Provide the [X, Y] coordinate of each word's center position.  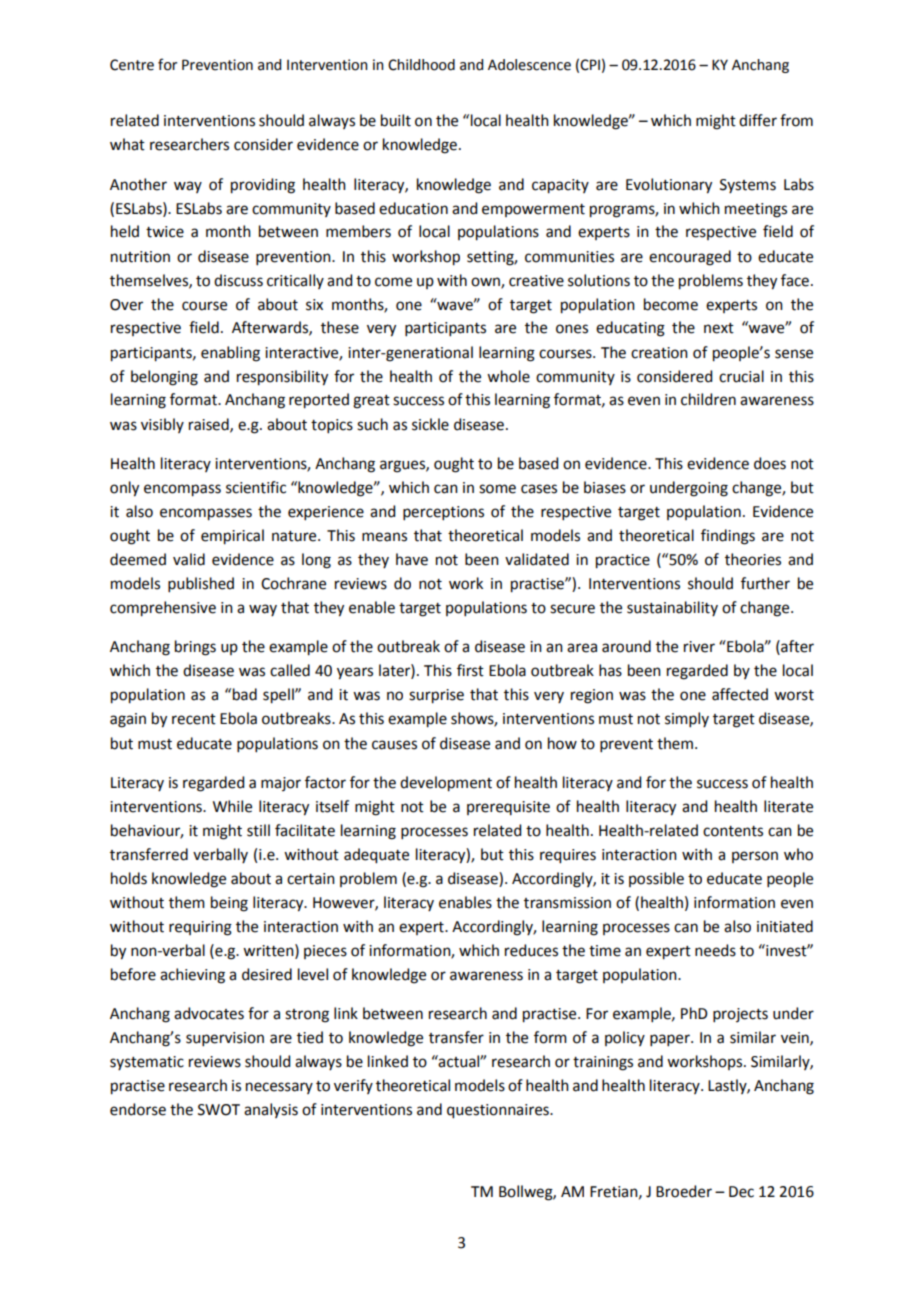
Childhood [421, 65]
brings [195, 648]
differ [758, 120]
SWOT [219, 1110]
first [470, 670]
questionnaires [499, 1111]
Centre [132, 65]
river [699, 647]
